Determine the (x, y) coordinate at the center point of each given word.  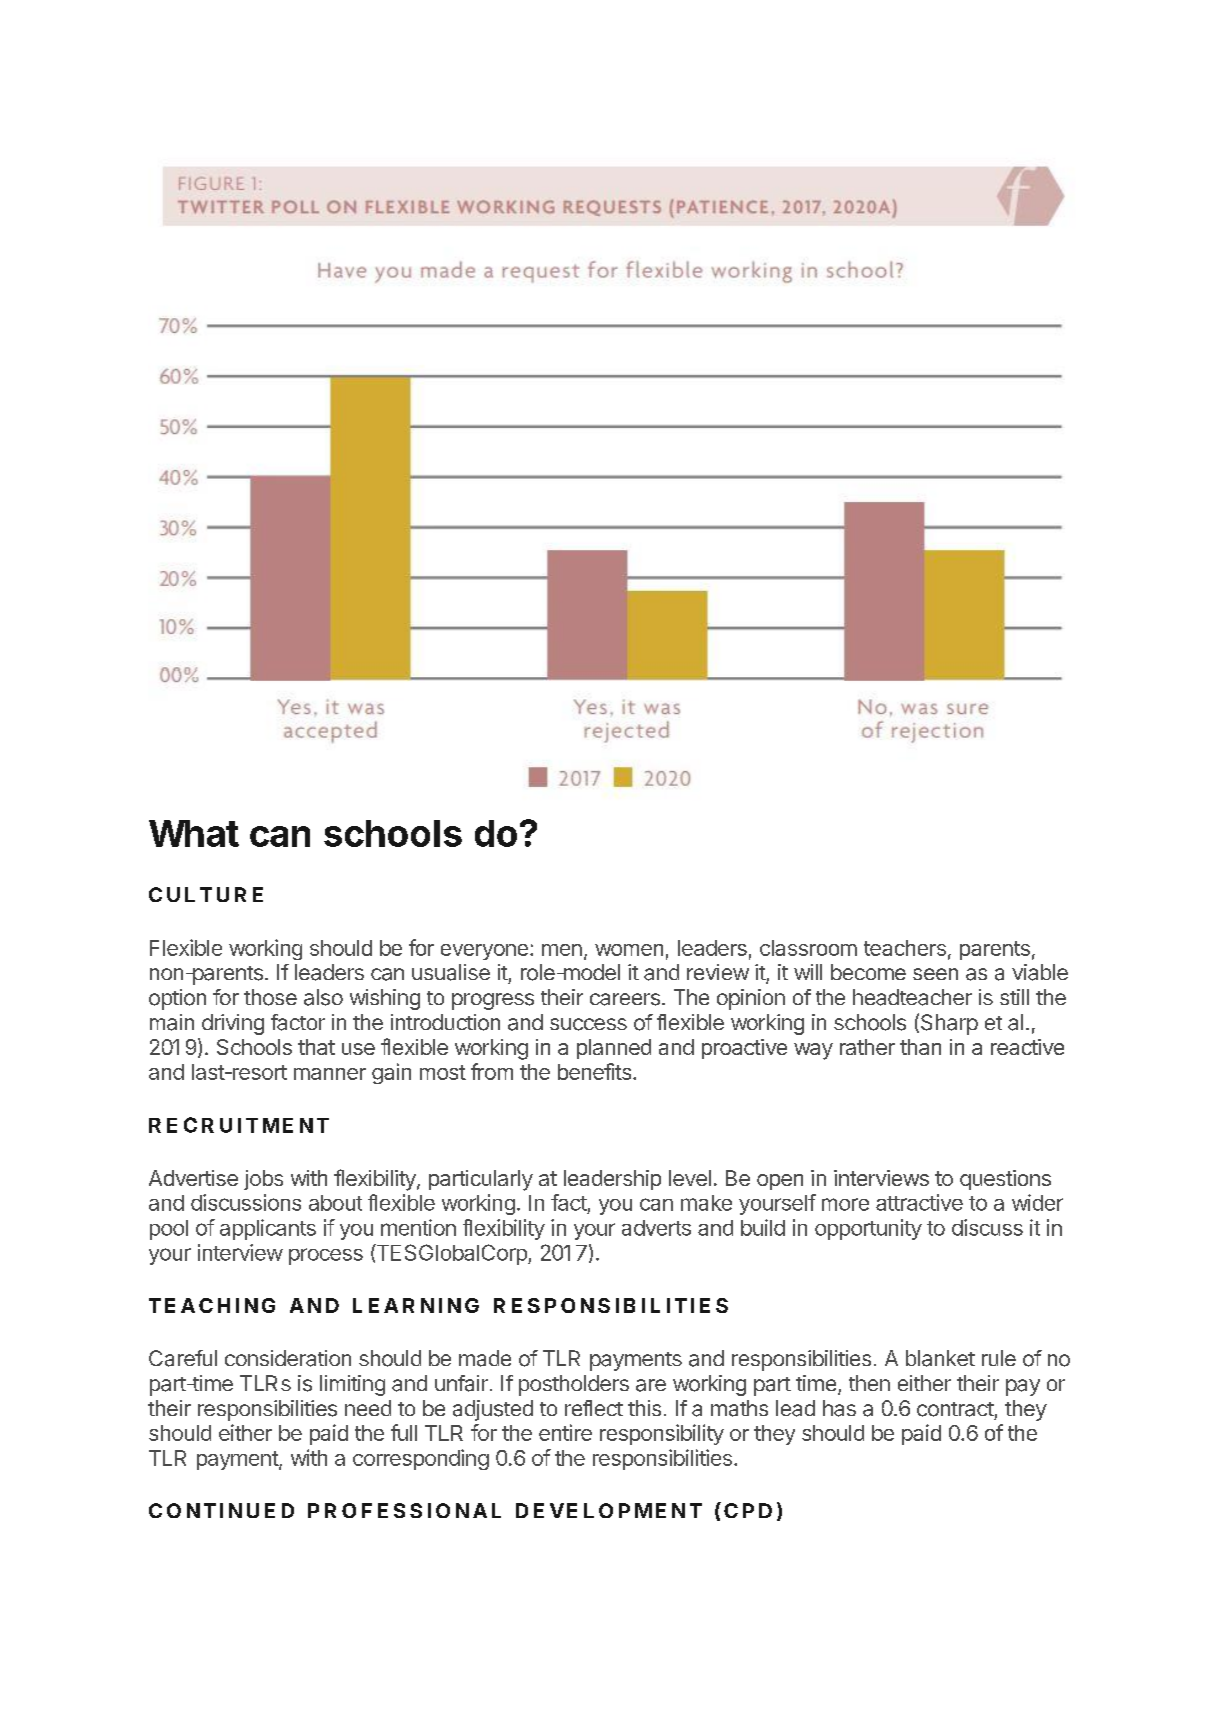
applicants (268, 1229)
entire (565, 1432)
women (629, 950)
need (368, 1408)
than (920, 1047)
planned (614, 1049)
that (316, 1047)
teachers (905, 948)
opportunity (868, 1229)
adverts (656, 1228)
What (194, 833)
